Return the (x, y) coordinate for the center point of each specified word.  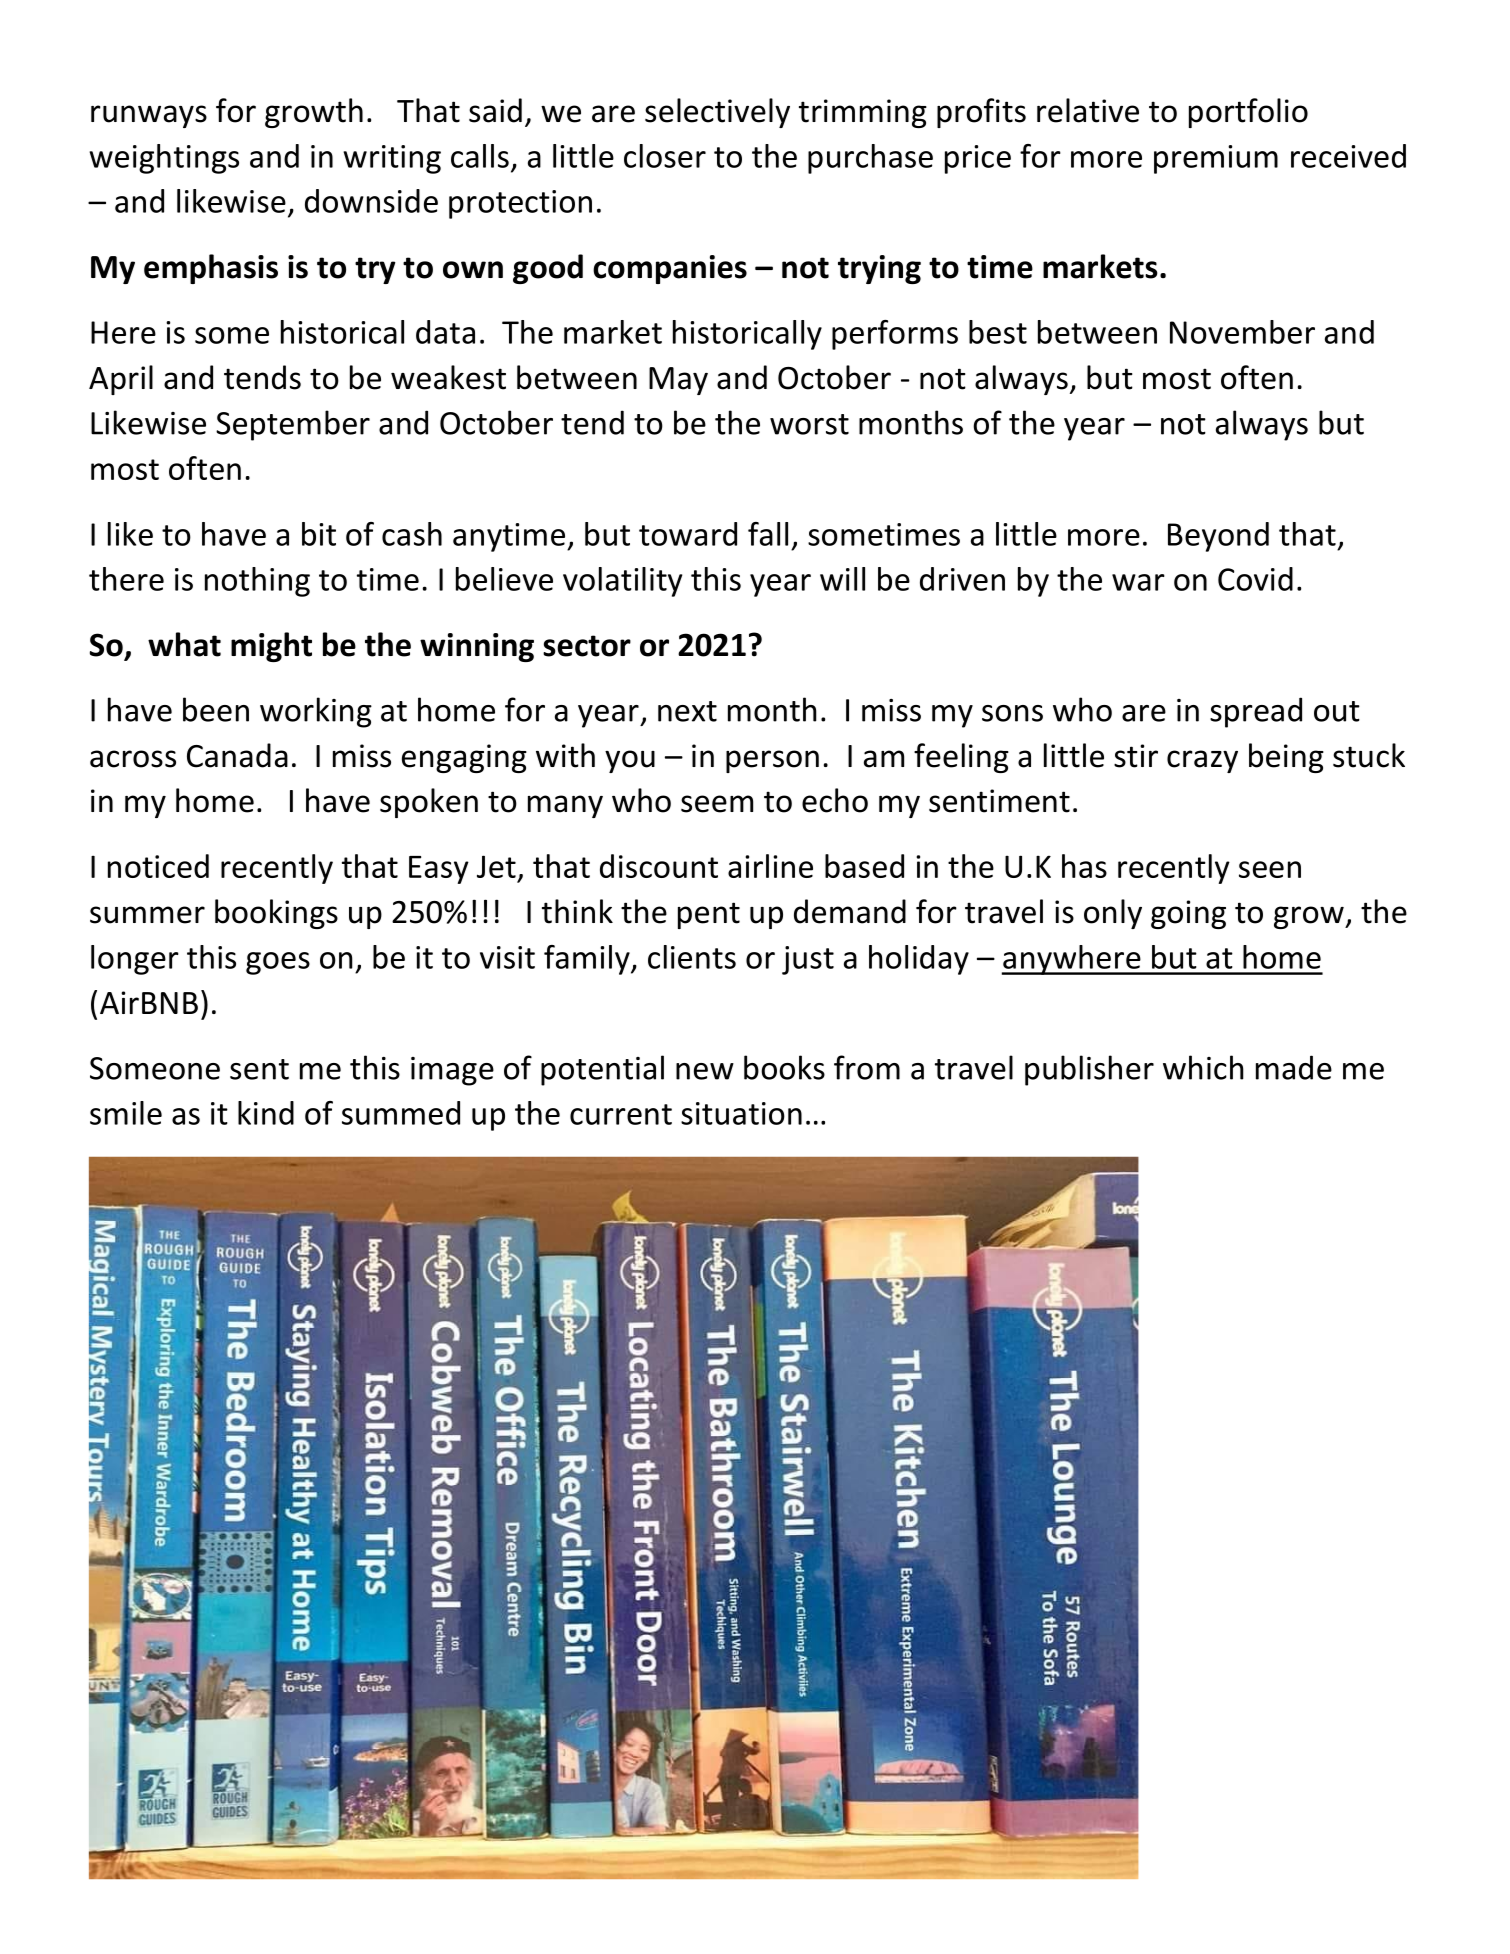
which (1203, 1067)
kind (266, 1113)
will (842, 579)
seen (1270, 869)
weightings (164, 159)
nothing (257, 582)
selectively (717, 113)
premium (1216, 159)
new (705, 1071)
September (293, 425)
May (678, 381)
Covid (1255, 579)
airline (770, 866)
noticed (158, 866)
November (1242, 332)
